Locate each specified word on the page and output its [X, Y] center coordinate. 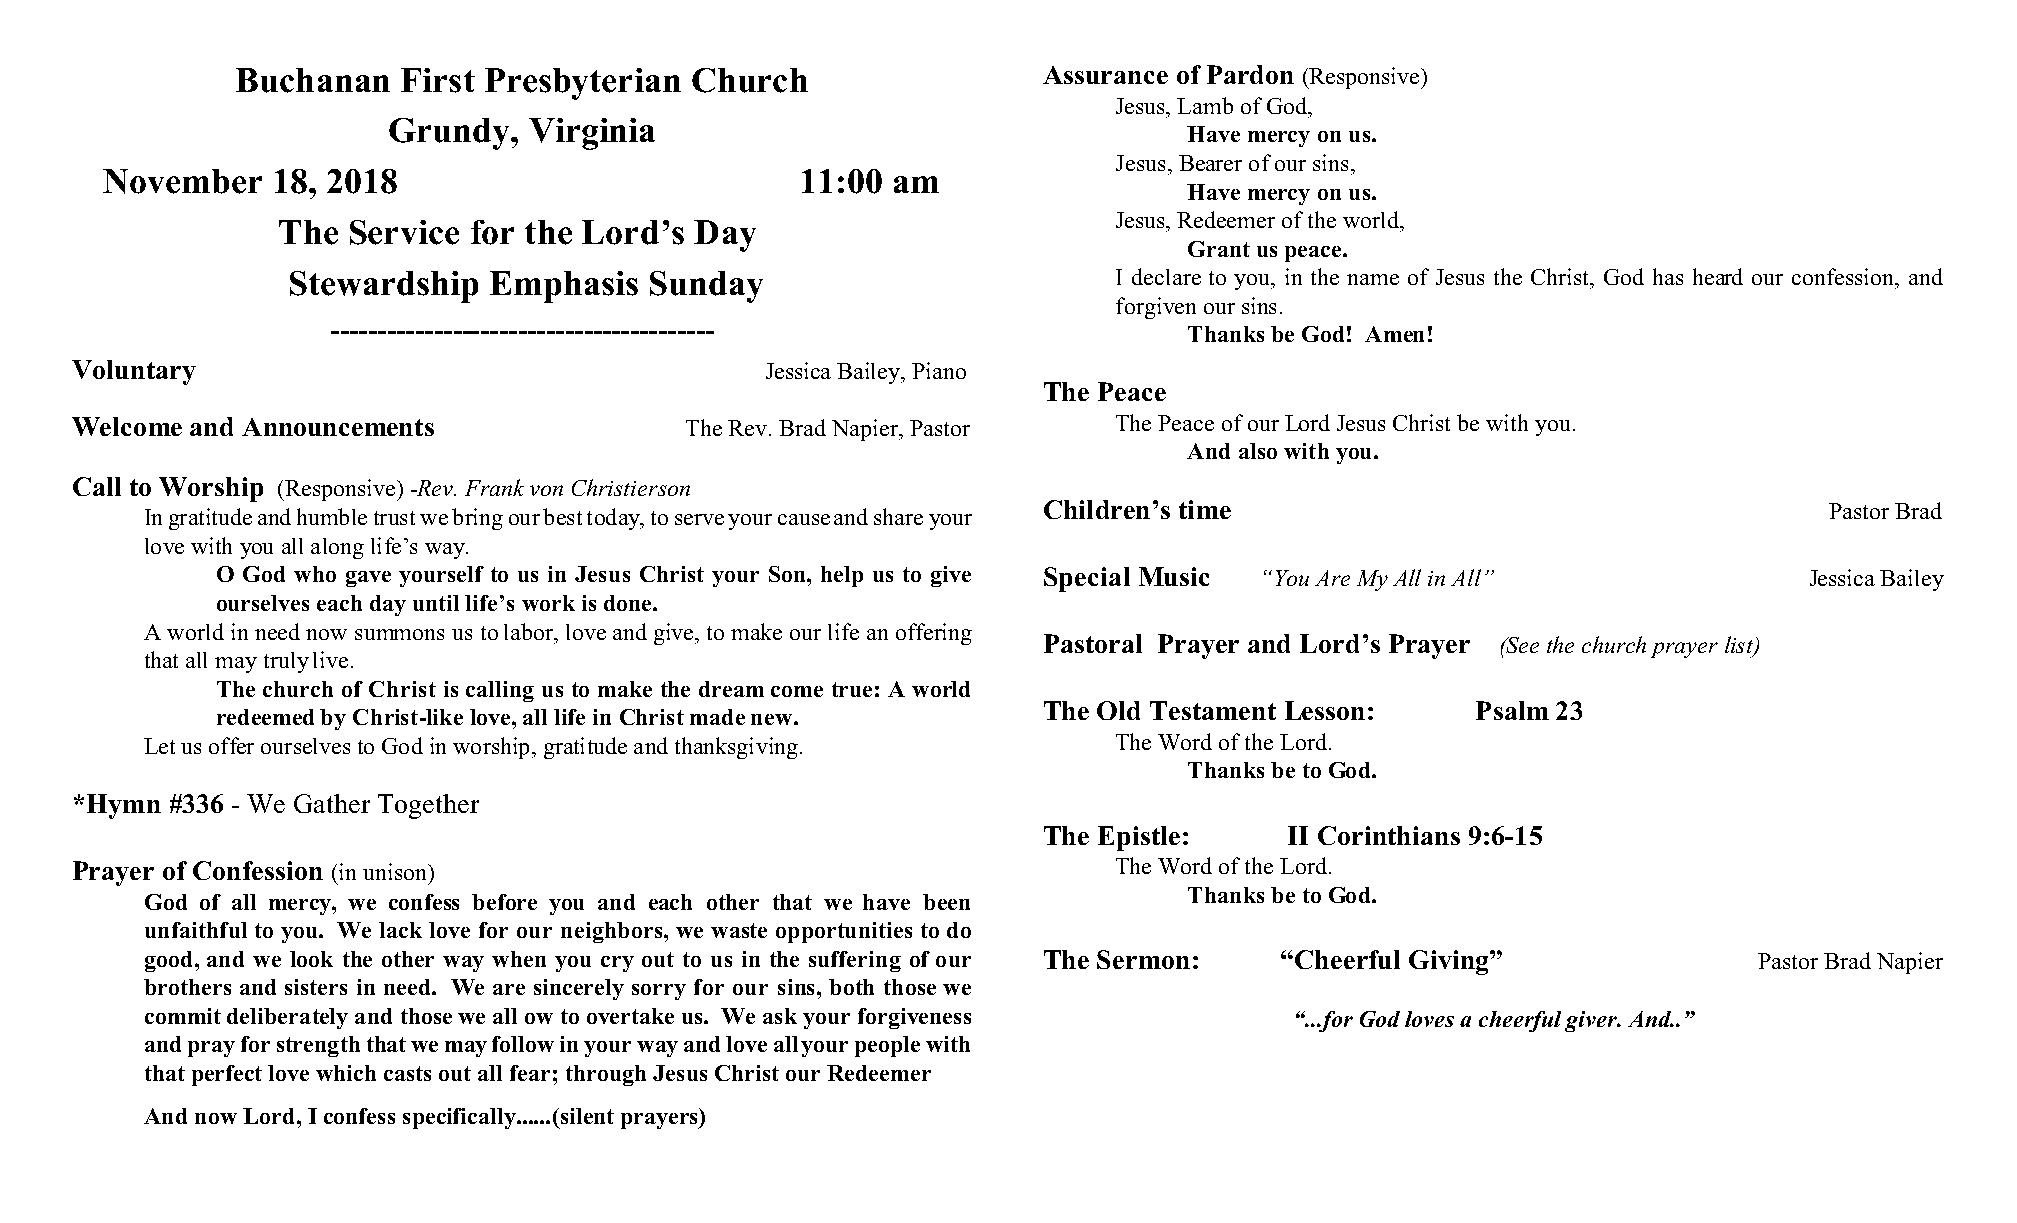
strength [318, 1046]
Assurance [1105, 75]
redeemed [265, 717]
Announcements [338, 427]
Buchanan [313, 80]
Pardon [1250, 74]
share [898, 516]
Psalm [1512, 710]
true [852, 689]
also [1258, 451]
